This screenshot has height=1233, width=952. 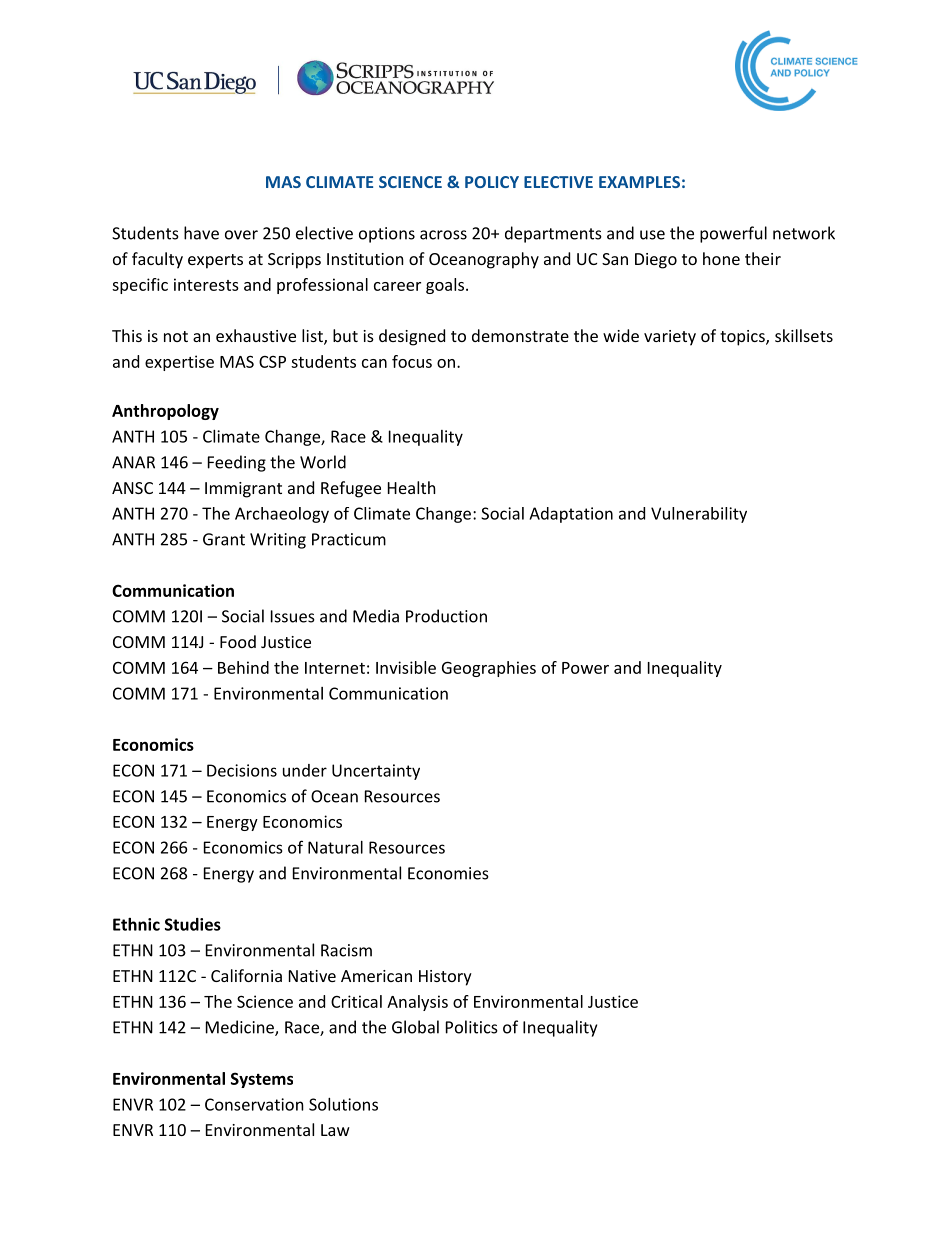 What do you see at coordinates (699, 515) in the screenshot?
I see `Vulnerability` at bounding box center [699, 515].
